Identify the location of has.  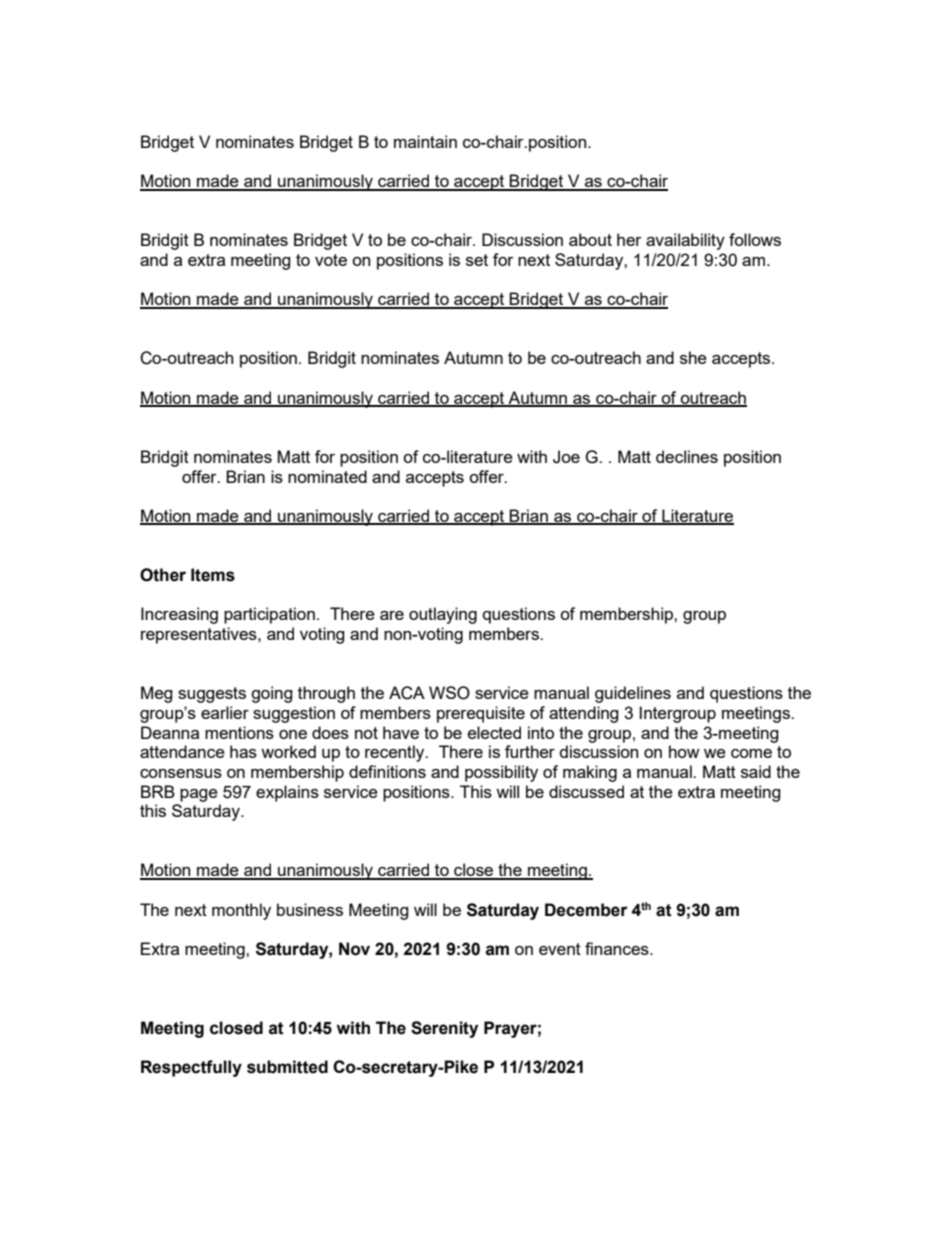
(243, 751).
